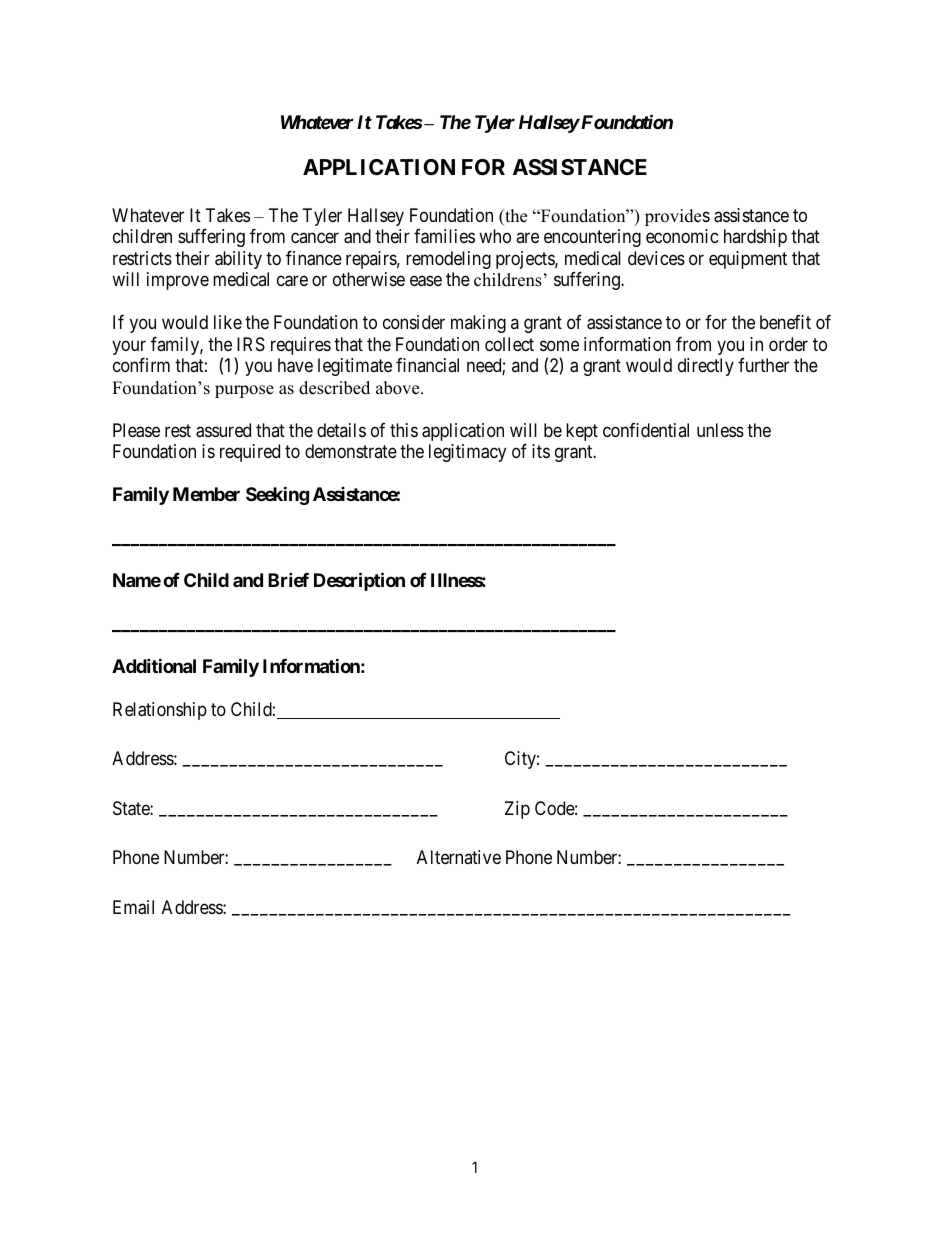 This screenshot has width=952, height=1233. I want to click on purpose, so click(244, 391).
